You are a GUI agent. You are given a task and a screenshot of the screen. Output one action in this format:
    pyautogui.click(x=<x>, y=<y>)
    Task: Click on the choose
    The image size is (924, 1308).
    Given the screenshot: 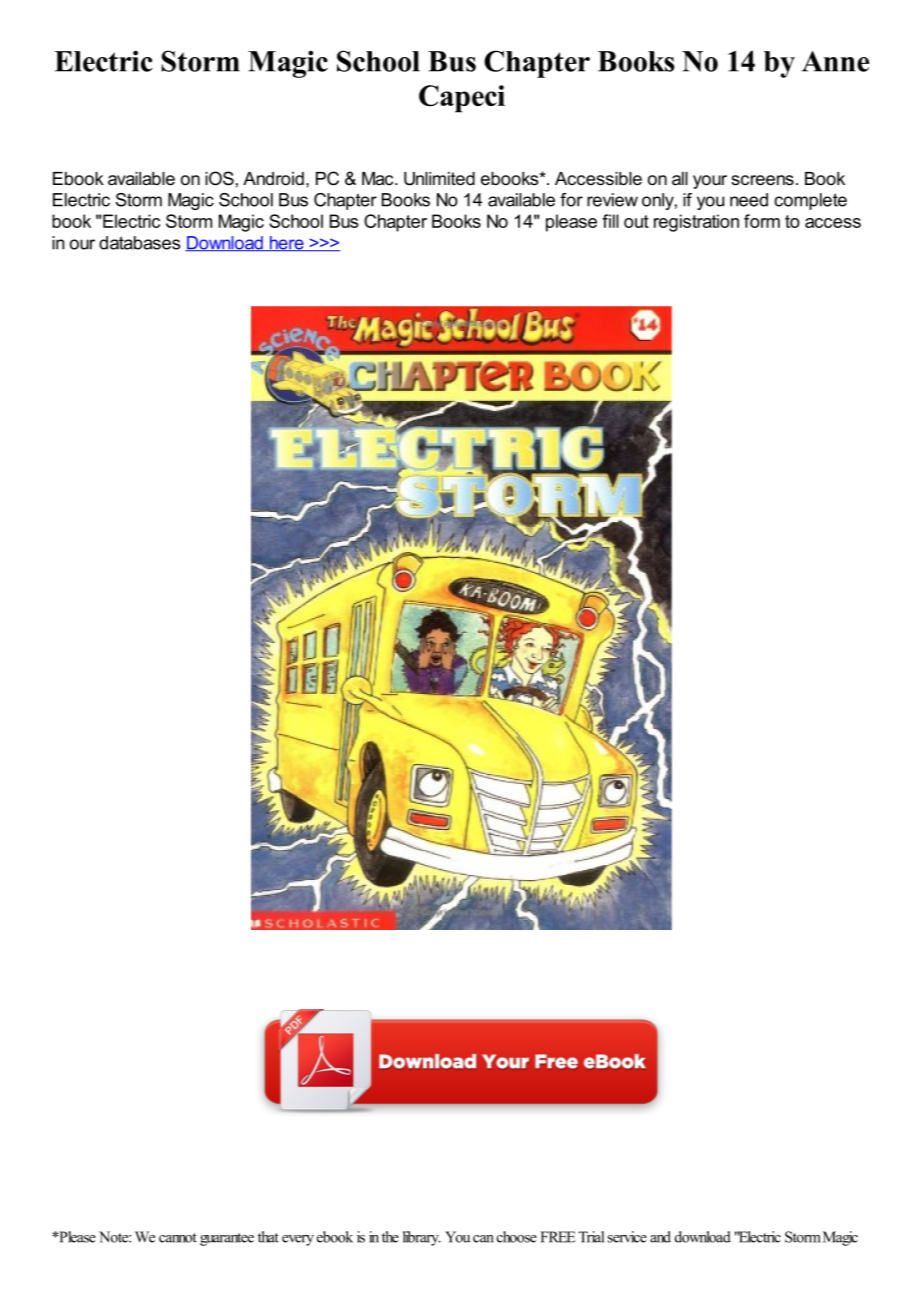 What is the action you would take?
    pyautogui.click(x=517, y=1237)
